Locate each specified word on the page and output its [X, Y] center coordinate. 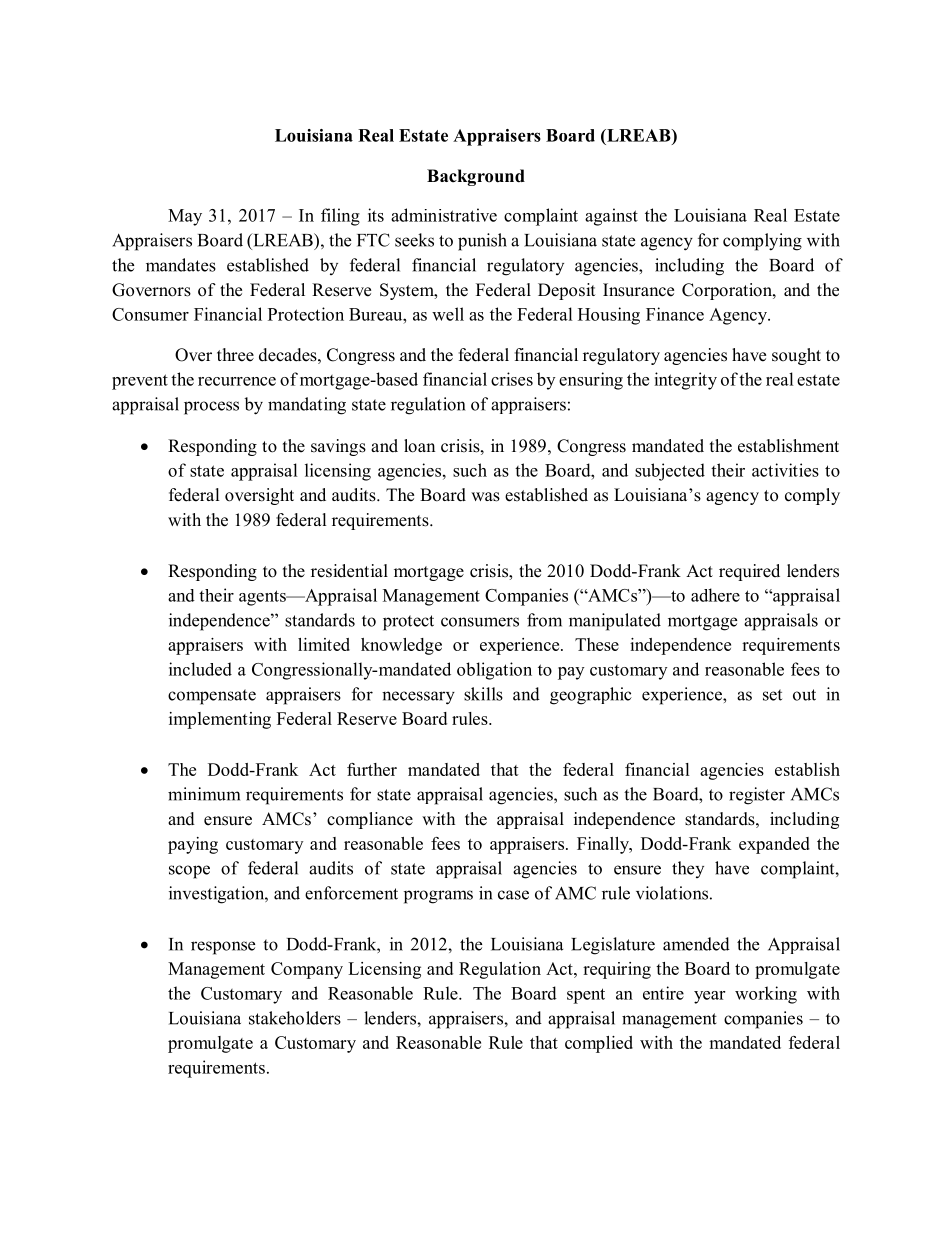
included [200, 669]
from [544, 620]
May [185, 217]
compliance [370, 820]
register [757, 796]
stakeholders [295, 1018]
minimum [204, 794]
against [611, 217]
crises [512, 379]
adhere [715, 595]
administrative [444, 215]
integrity [685, 381]
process [211, 408]
